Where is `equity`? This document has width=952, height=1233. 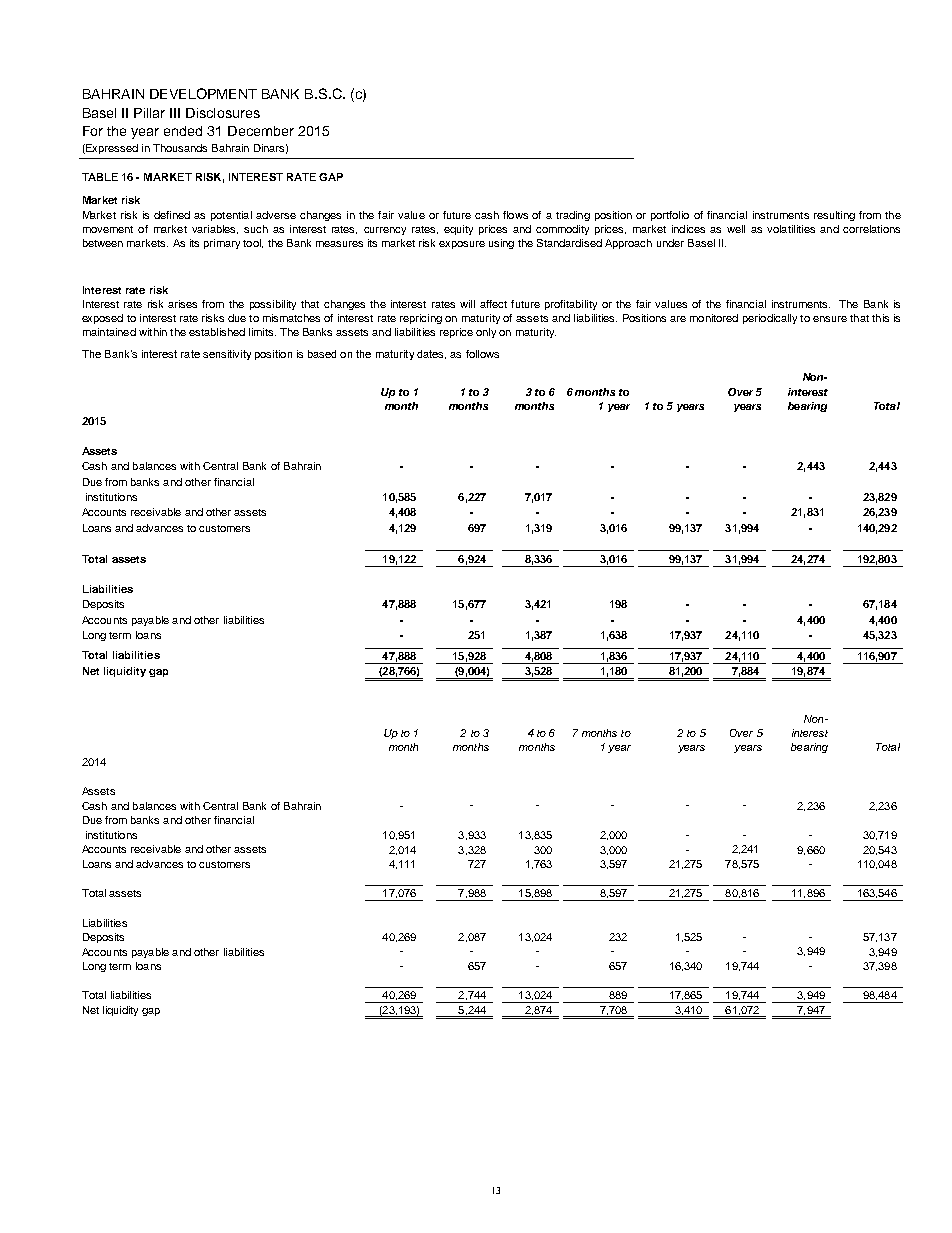
equity is located at coordinates (458, 230).
